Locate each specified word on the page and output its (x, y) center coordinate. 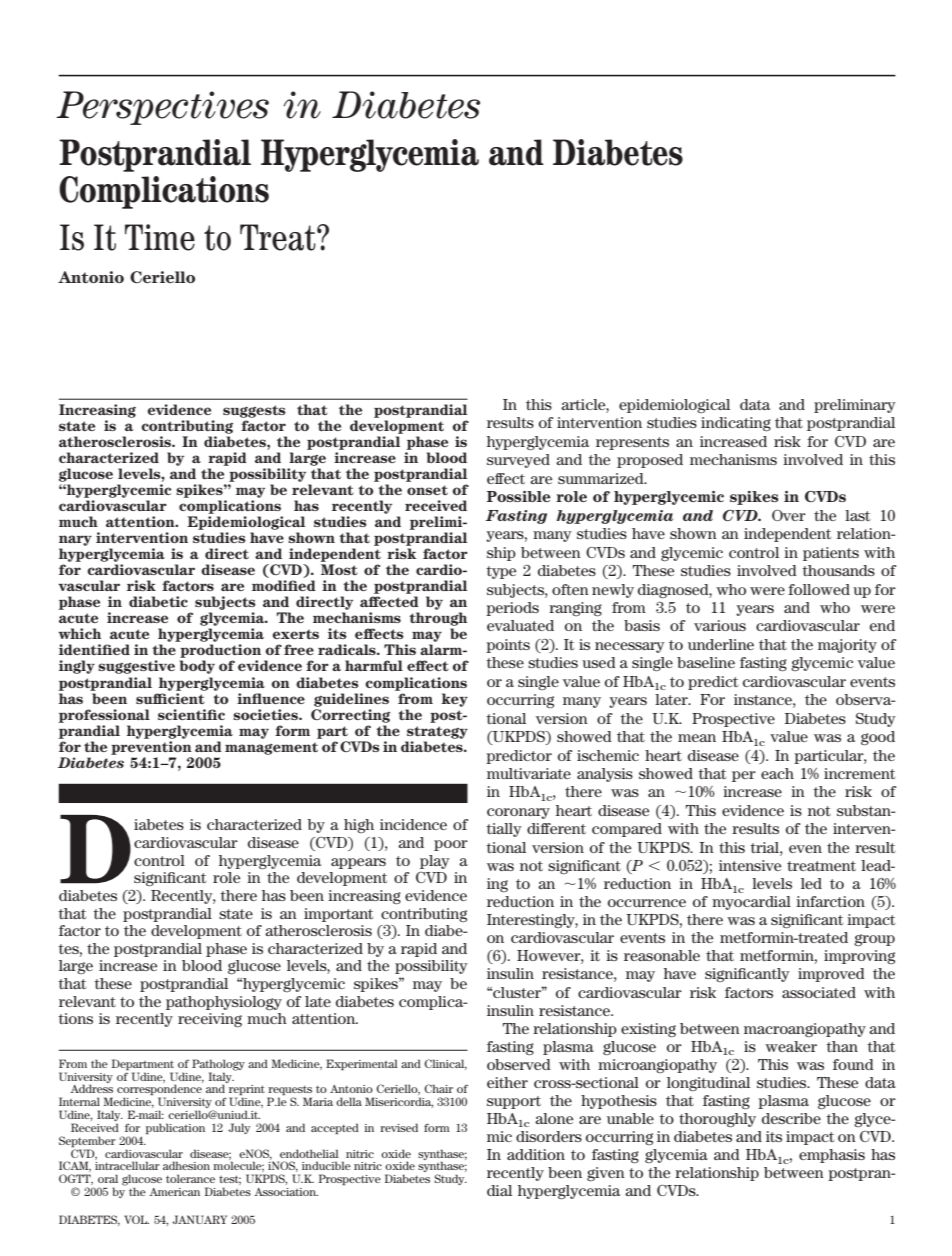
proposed (650, 461)
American (174, 1192)
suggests (254, 411)
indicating (736, 424)
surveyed (518, 461)
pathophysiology (224, 1003)
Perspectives (162, 108)
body (197, 667)
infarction (830, 901)
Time (160, 237)
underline (721, 644)
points (508, 646)
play (435, 862)
